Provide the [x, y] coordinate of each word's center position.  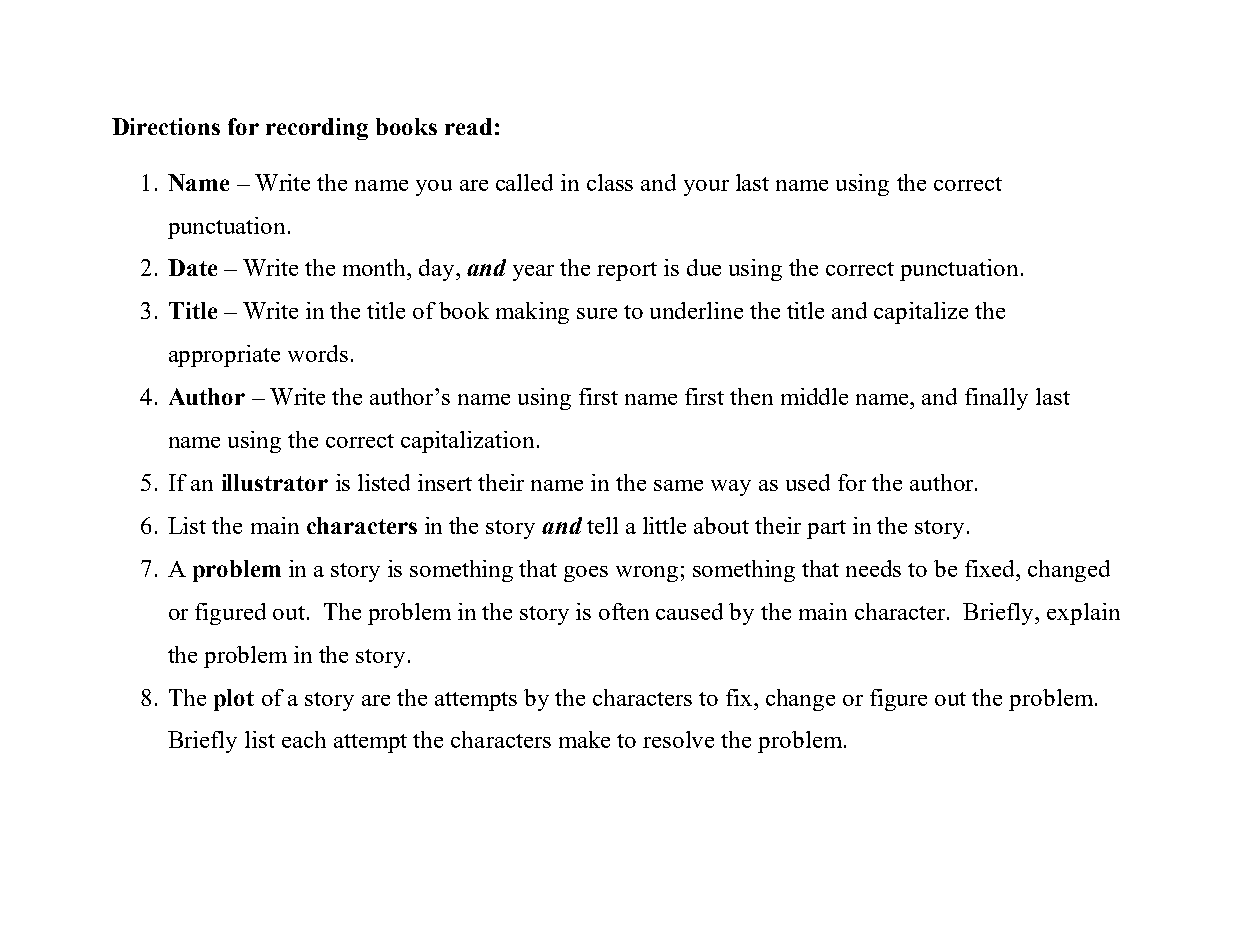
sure [597, 313]
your [706, 188]
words [318, 353]
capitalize [921, 313]
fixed [991, 568]
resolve [678, 739]
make [584, 739]
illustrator [275, 482]
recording [317, 129]
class [610, 182]
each [304, 739]
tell [602, 525]
